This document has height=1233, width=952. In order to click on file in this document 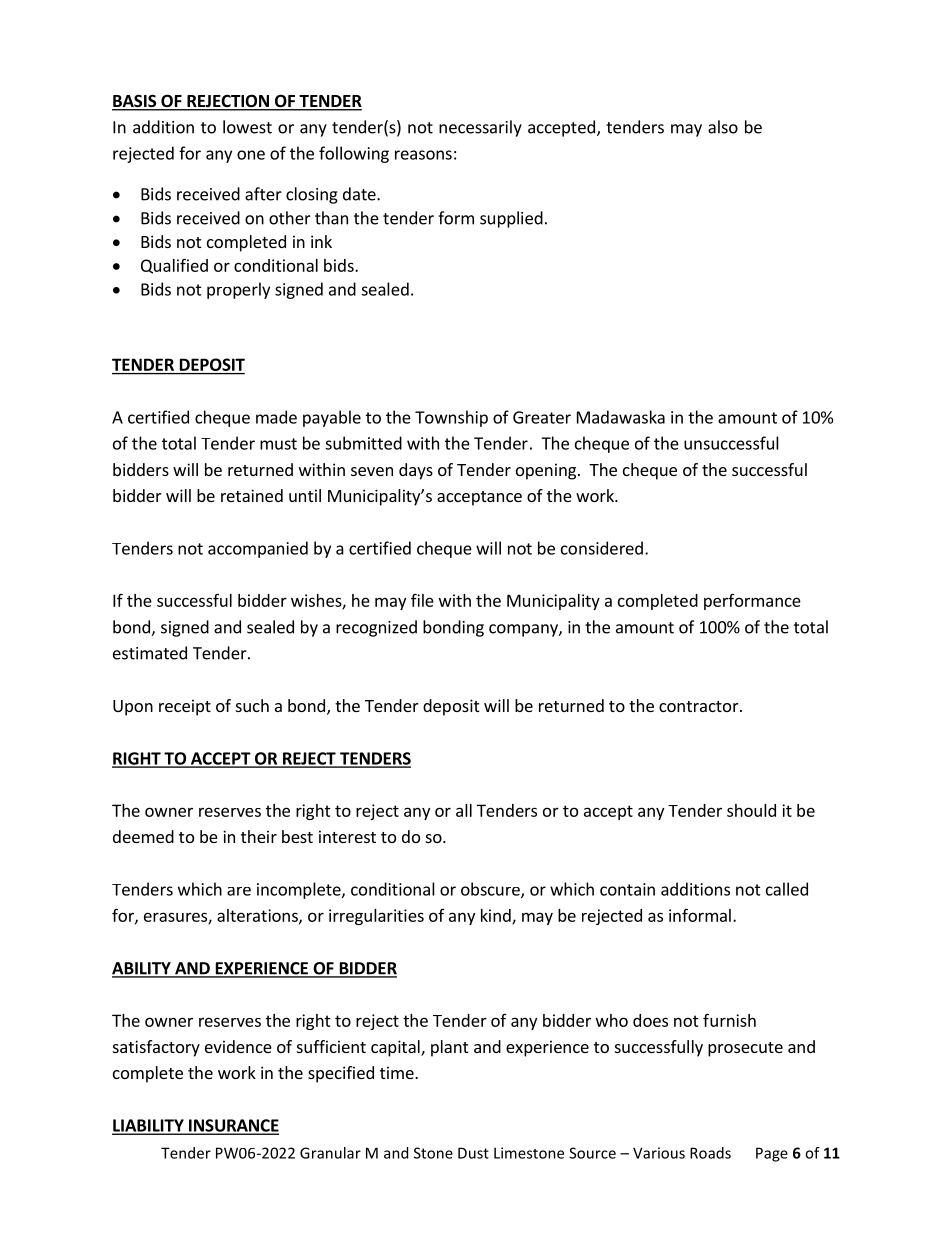, I will do `click(422, 600)`.
